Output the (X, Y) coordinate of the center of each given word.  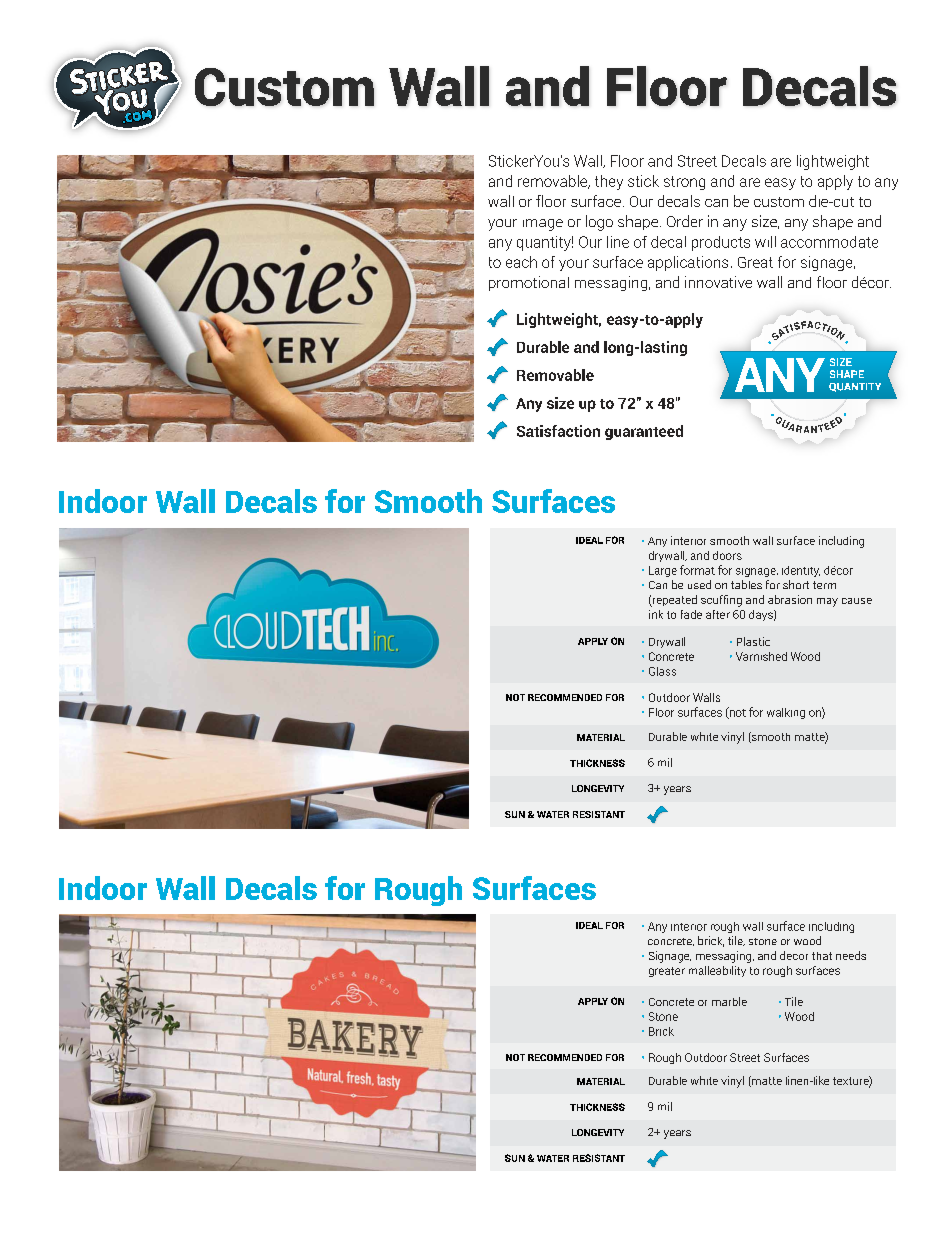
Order (685, 221)
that (822, 956)
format (697, 570)
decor (794, 955)
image (543, 225)
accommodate (829, 242)
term (824, 585)
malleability (717, 971)
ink (656, 614)
